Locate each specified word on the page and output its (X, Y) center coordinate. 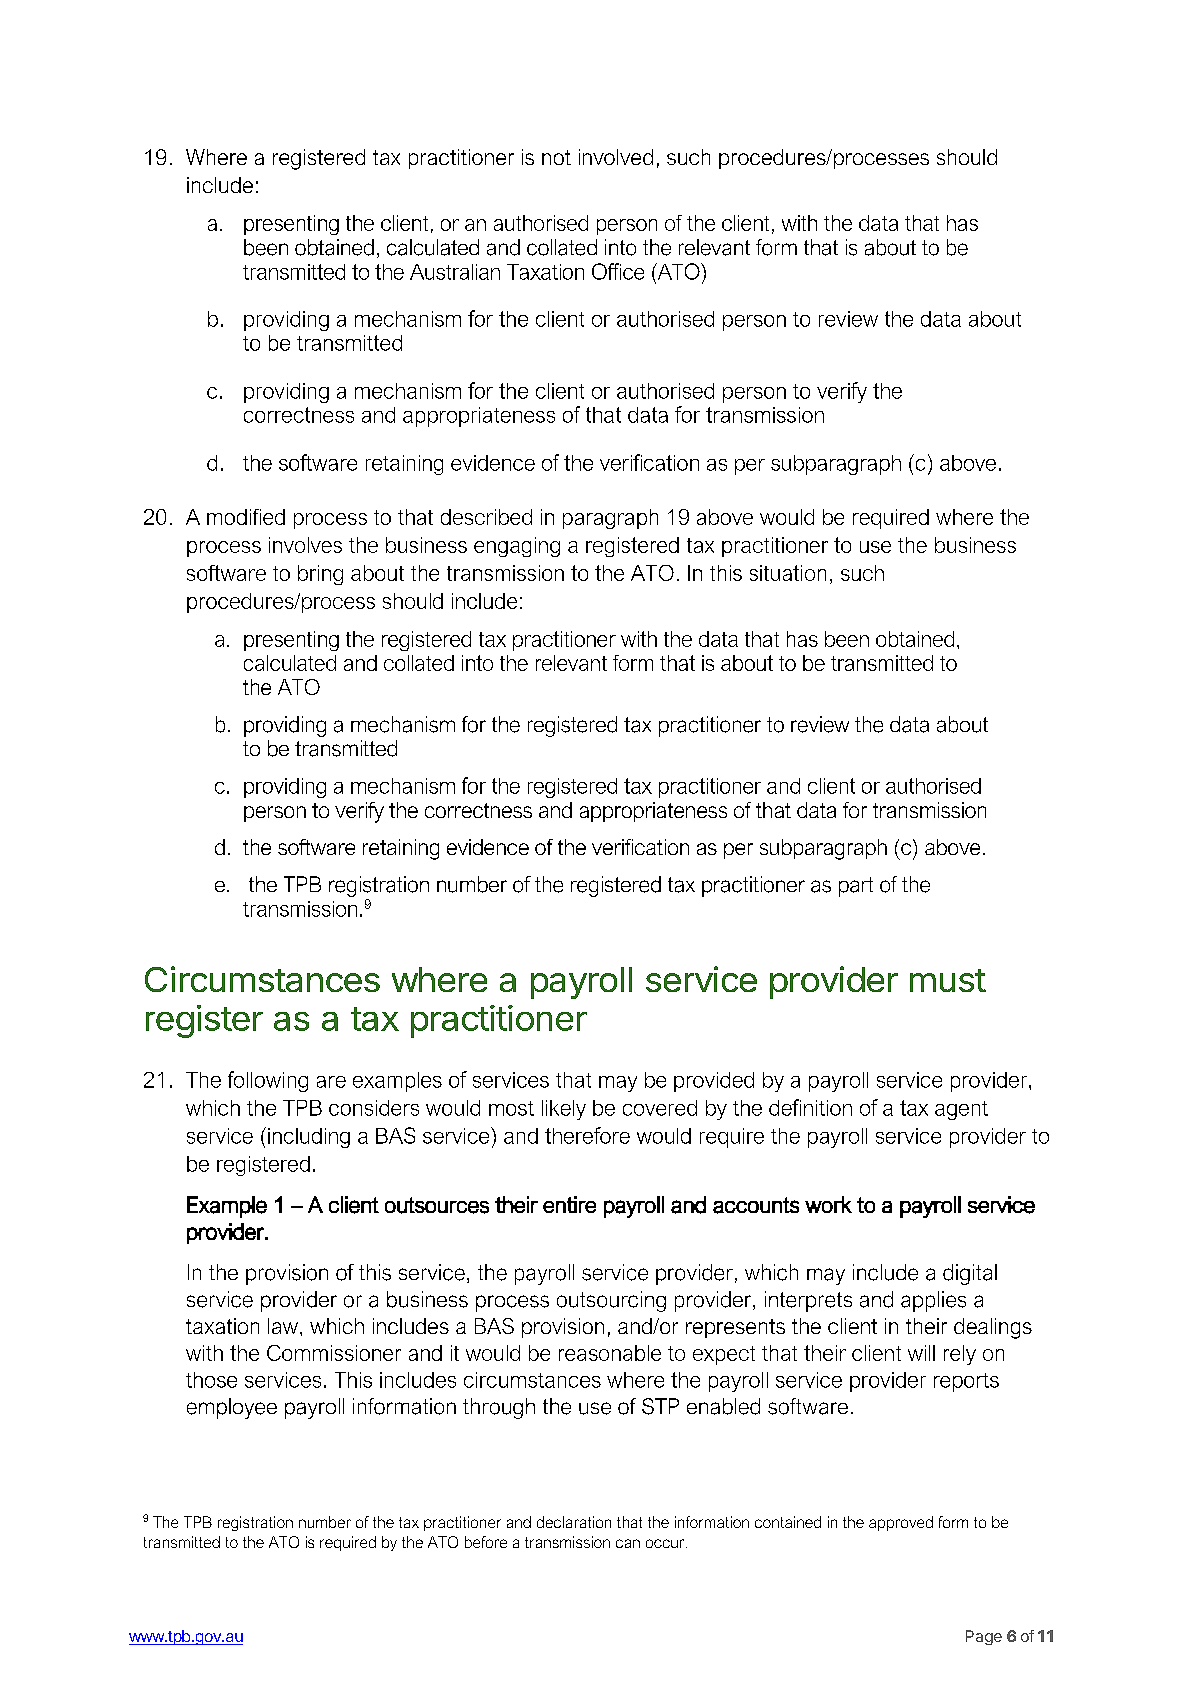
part (856, 887)
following (268, 1081)
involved (616, 157)
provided (714, 1082)
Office (618, 271)
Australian (455, 272)
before (486, 1542)
